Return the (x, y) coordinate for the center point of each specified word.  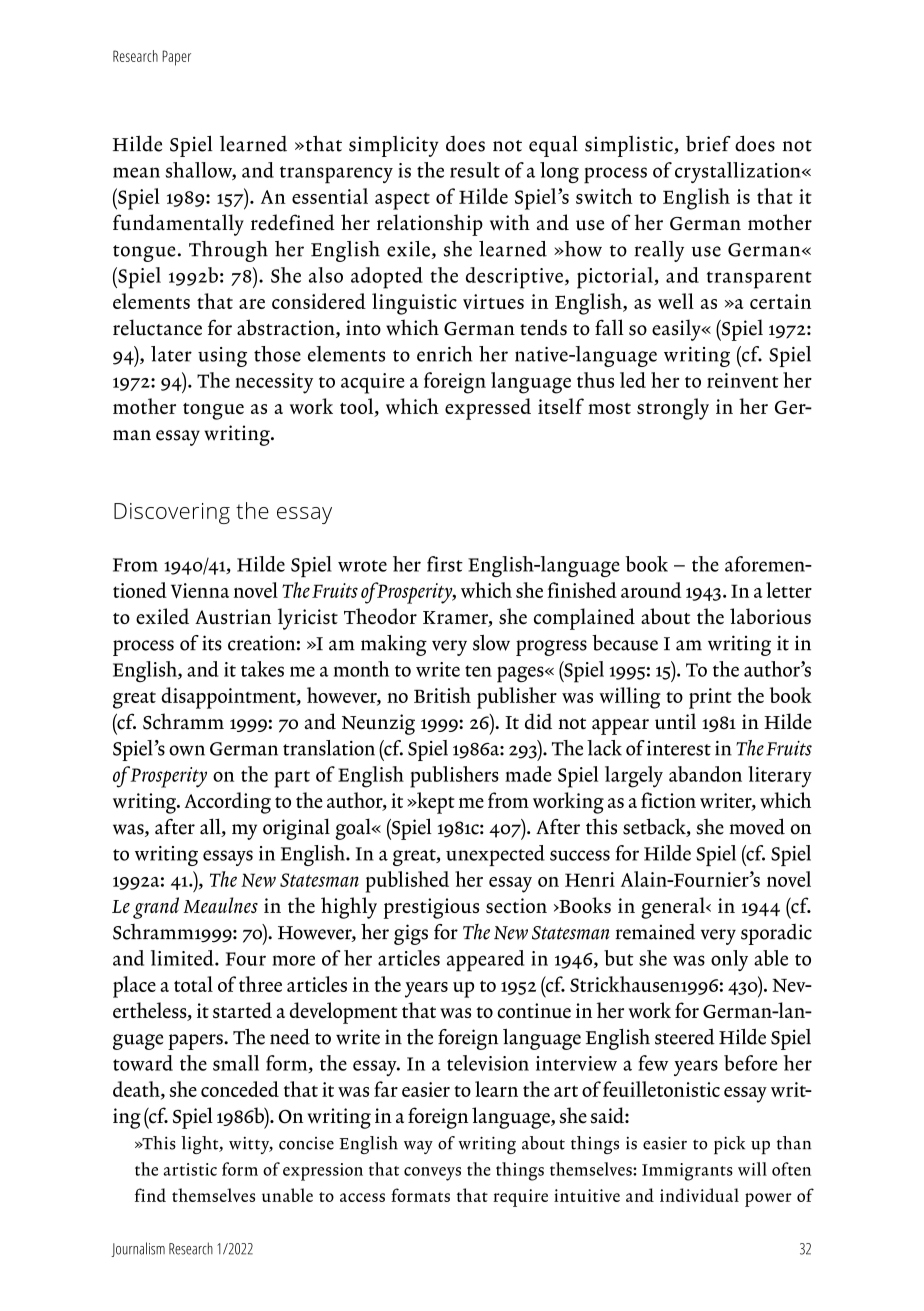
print (710, 698)
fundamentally (178, 225)
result (475, 170)
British (442, 695)
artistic (190, 1169)
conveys (432, 1174)
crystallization (739, 172)
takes (262, 669)
